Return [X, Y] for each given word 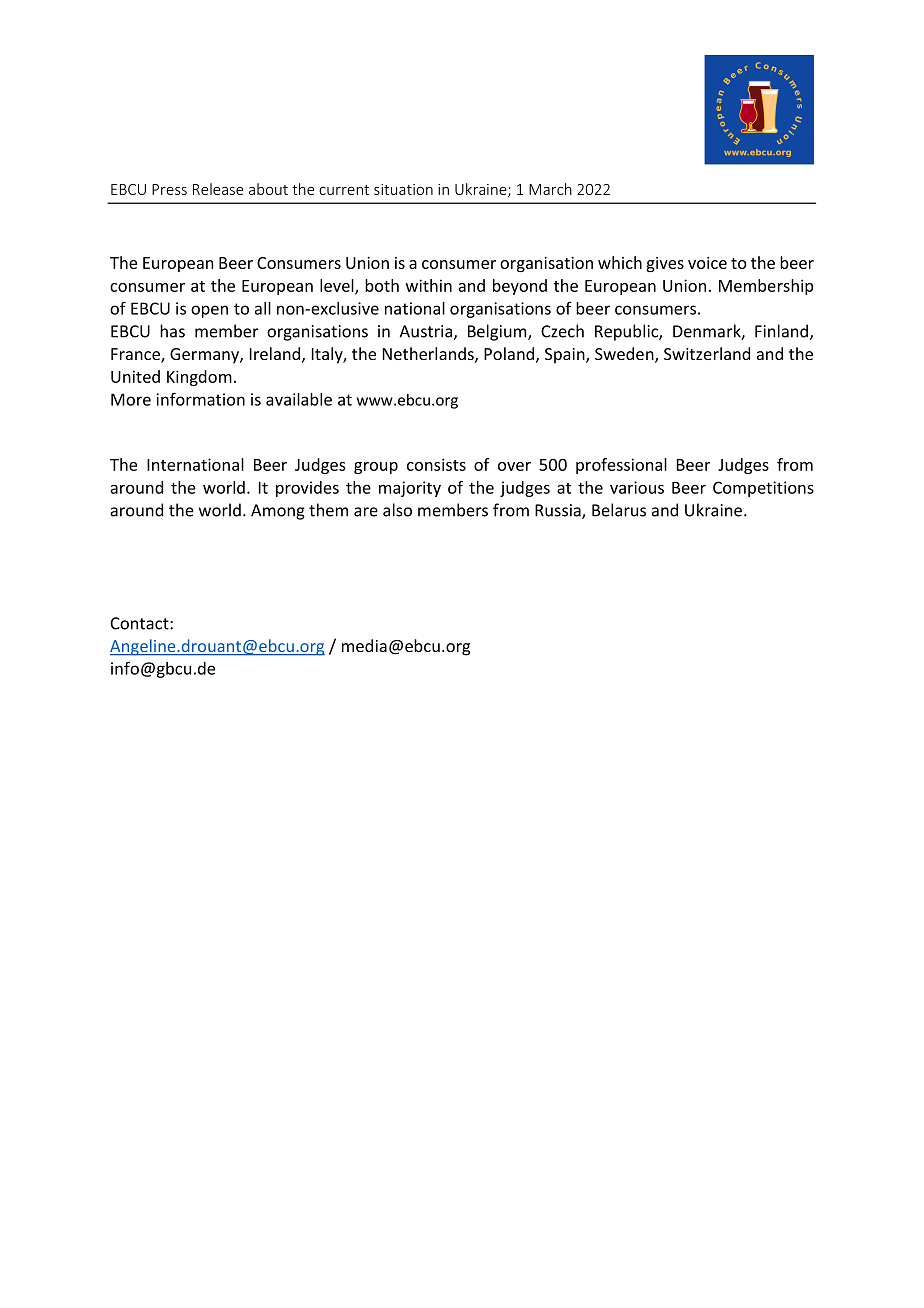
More [131, 399]
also [397, 510]
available [299, 399]
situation [403, 189]
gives [665, 264]
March [550, 189]
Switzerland [707, 353]
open [209, 311]
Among [278, 512]
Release [218, 189]
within [429, 285]
